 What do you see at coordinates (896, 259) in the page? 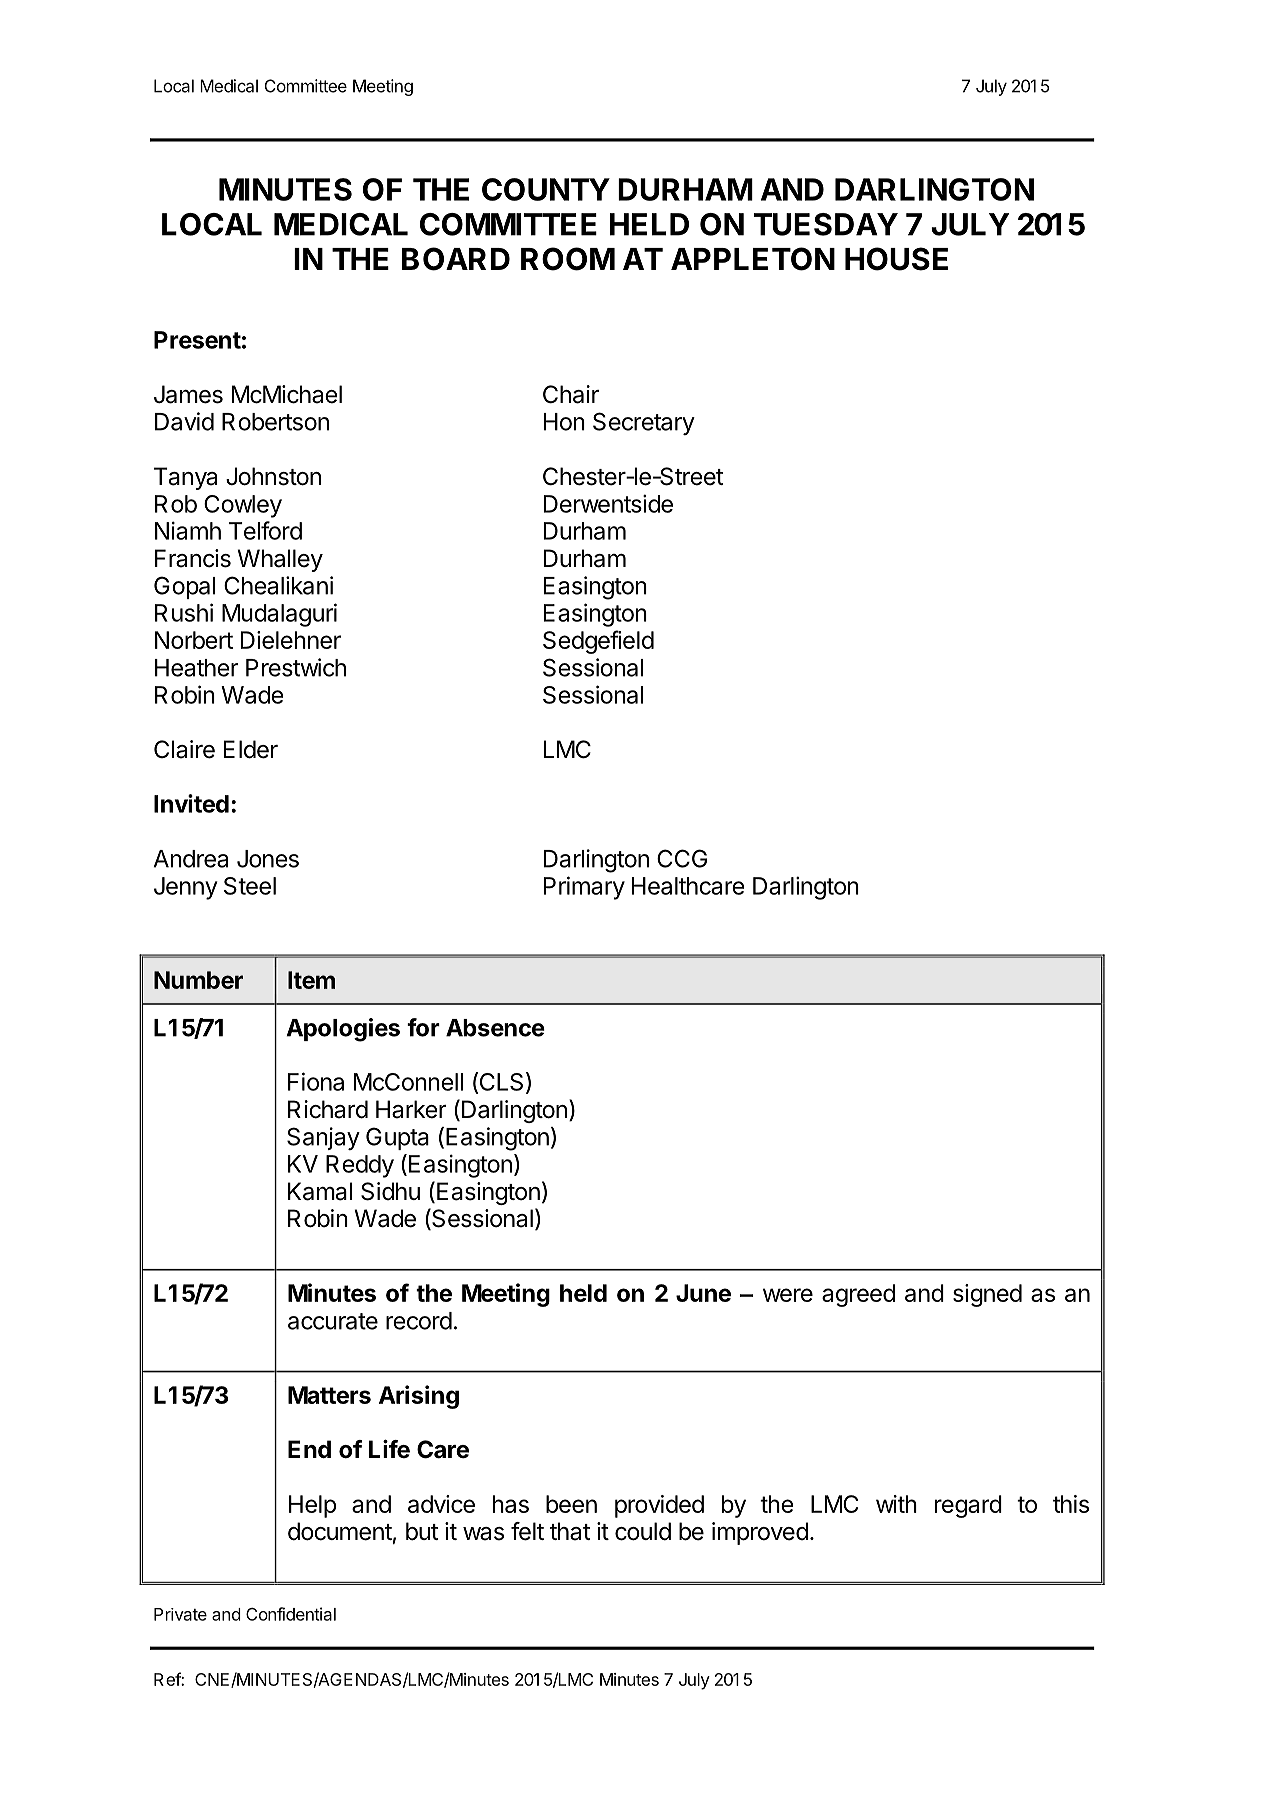
I see `HOUSE` at bounding box center [896, 259].
